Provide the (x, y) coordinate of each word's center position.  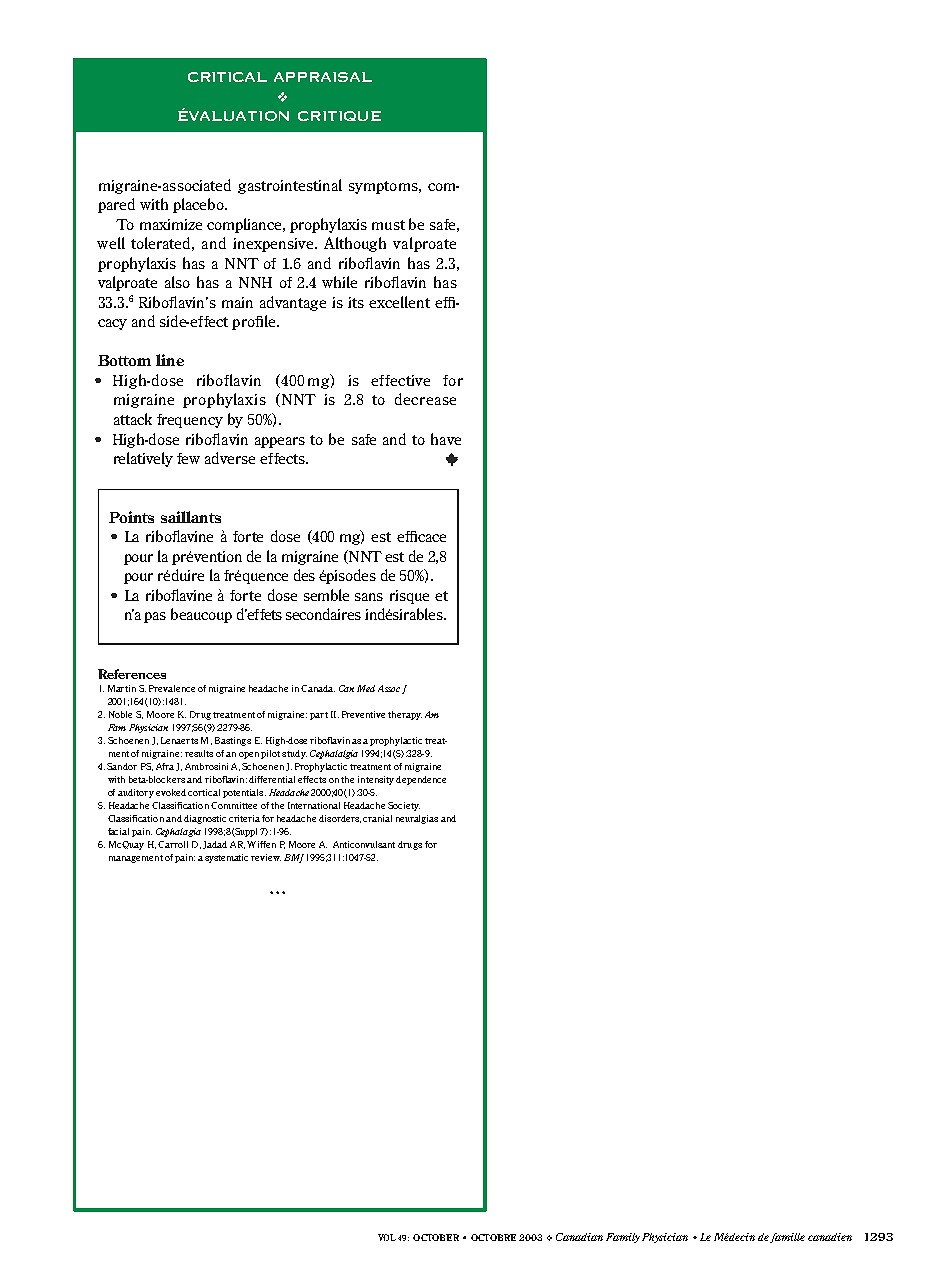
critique (339, 116)
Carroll (173, 844)
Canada (318, 688)
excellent (399, 302)
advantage (293, 303)
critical (227, 77)
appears (280, 442)
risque (409, 597)
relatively (143, 459)
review (266, 857)
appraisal (323, 77)
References (132, 674)
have (446, 439)
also (177, 282)
